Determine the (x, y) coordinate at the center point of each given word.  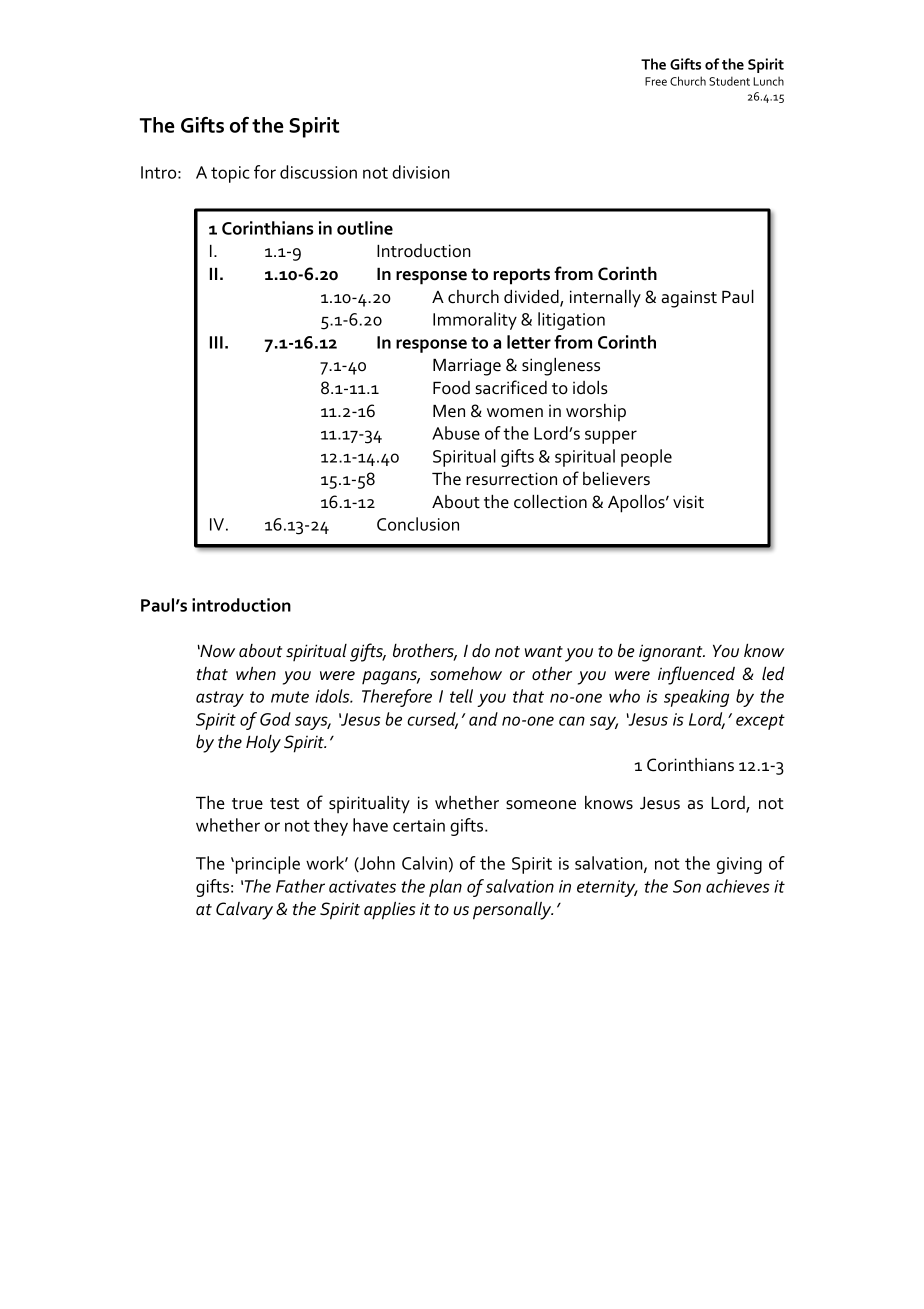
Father (300, 886)
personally (513, 911)
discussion (318, 172)
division (421, 172)
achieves (738, 886)
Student (729, 81)
